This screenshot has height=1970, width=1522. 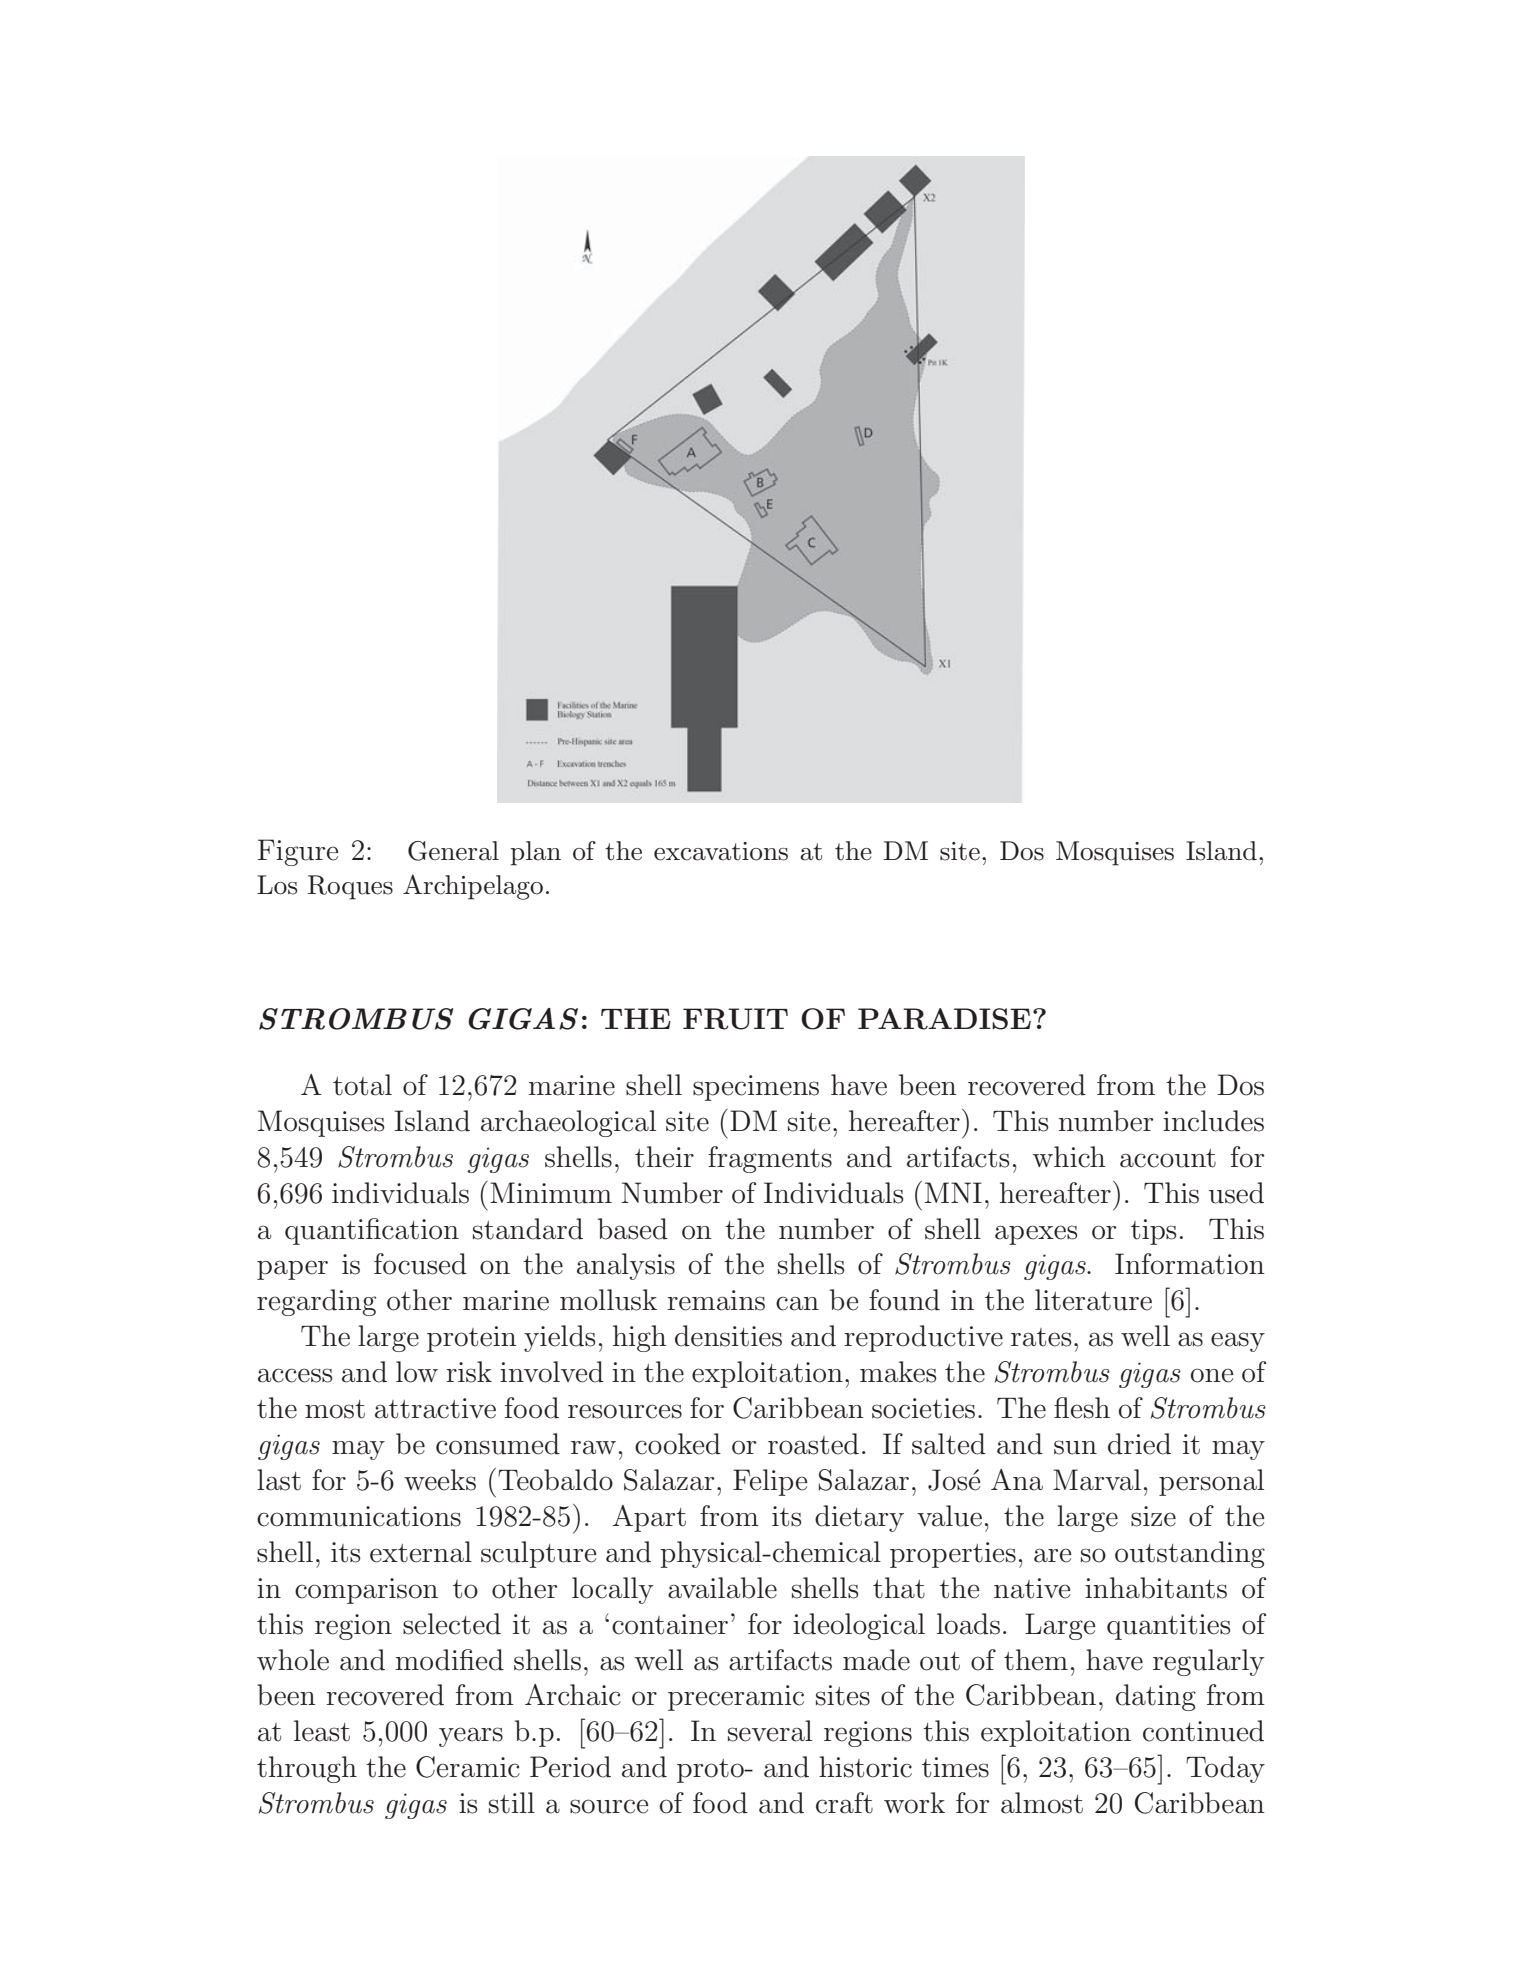 What do you see at coordinates (721, 851) in the screenshot?
I see `excavations` at bounding box center [721, 851].
